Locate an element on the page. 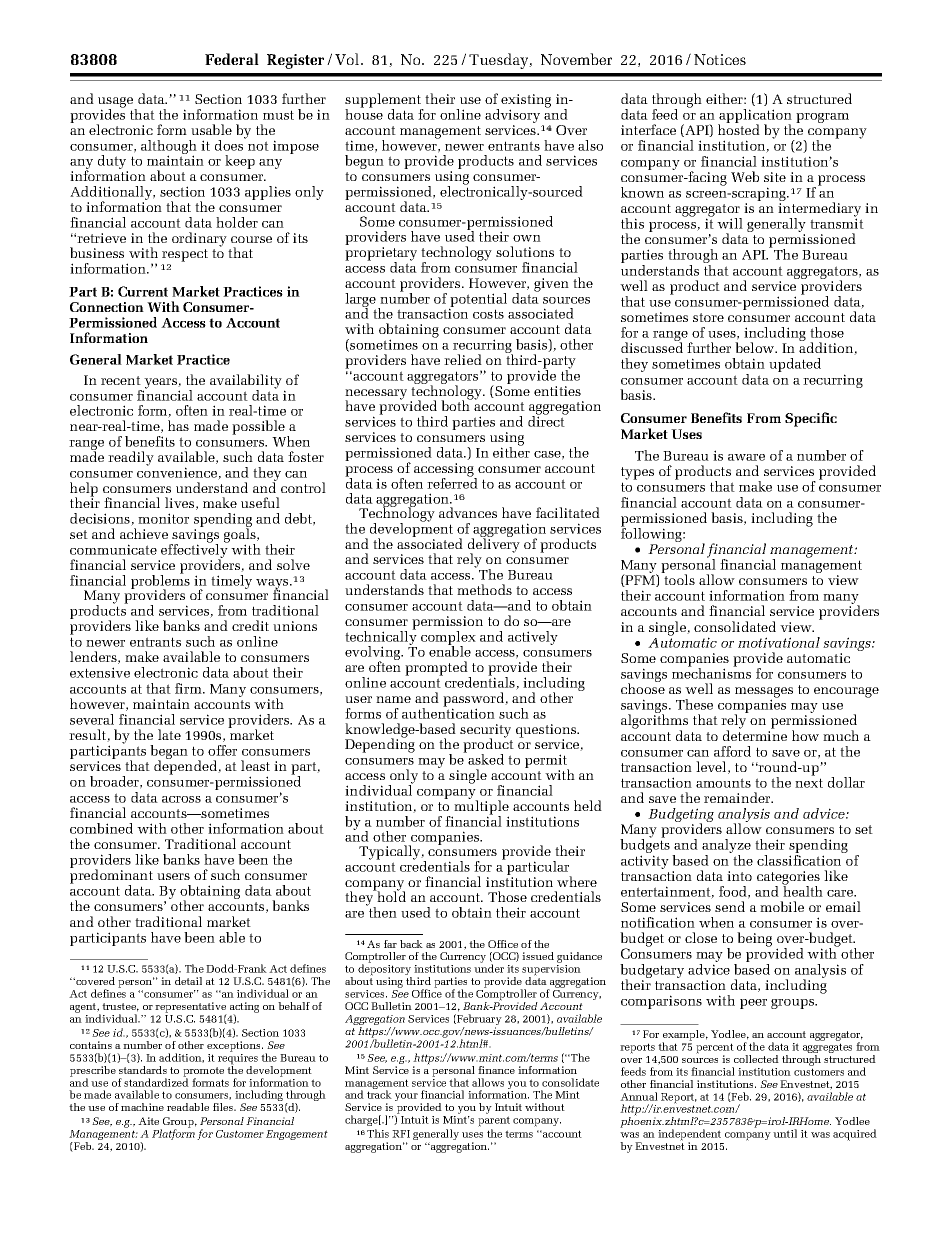  multiple is located at coordinates (480, 807).
